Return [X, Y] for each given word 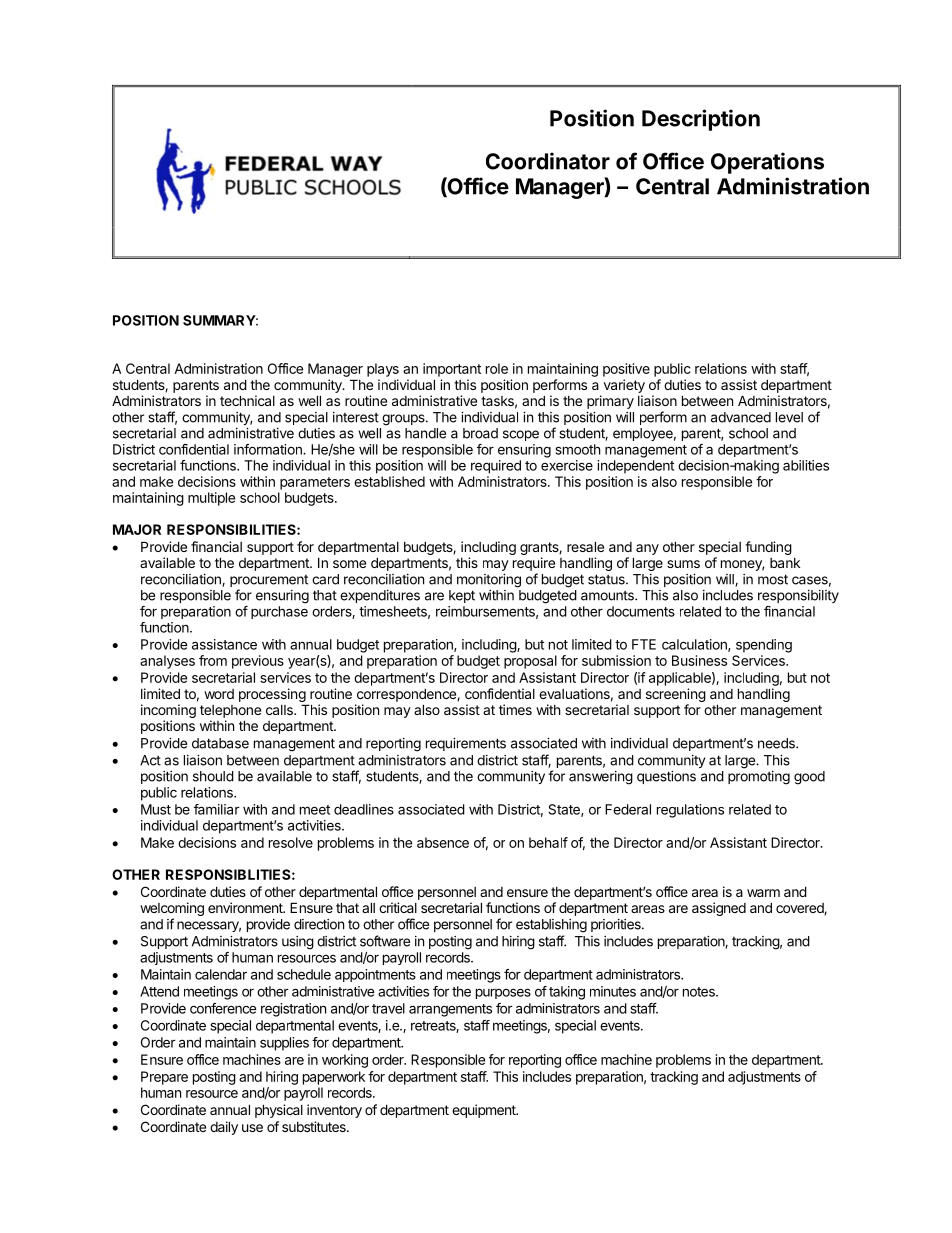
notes [700, 992]
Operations [767, 163]
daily [224, 1128]
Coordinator [548, 161]
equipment [485, 1111]
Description [701, 120]
